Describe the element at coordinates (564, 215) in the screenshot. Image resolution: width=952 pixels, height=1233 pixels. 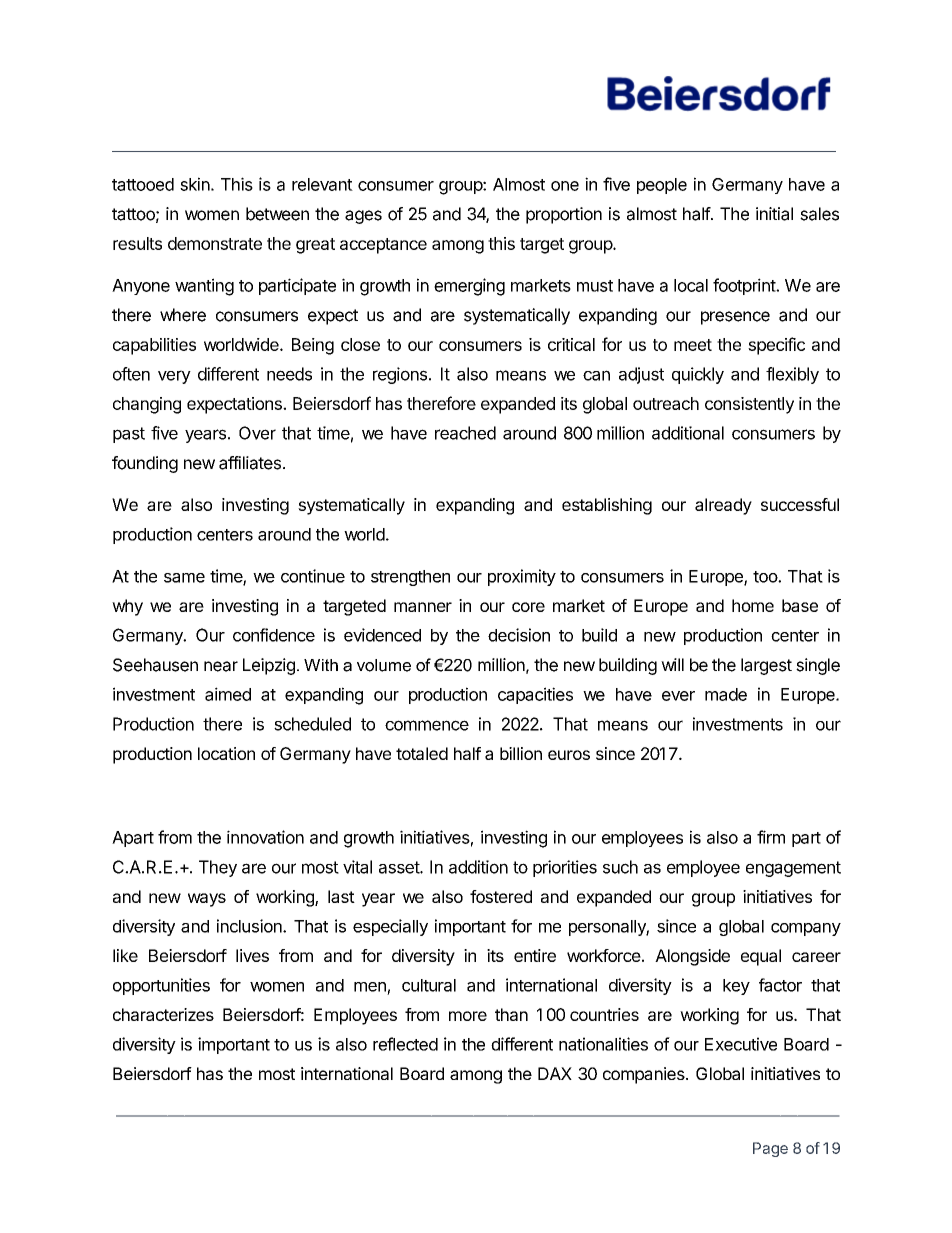
I see `proportion` at that location.
